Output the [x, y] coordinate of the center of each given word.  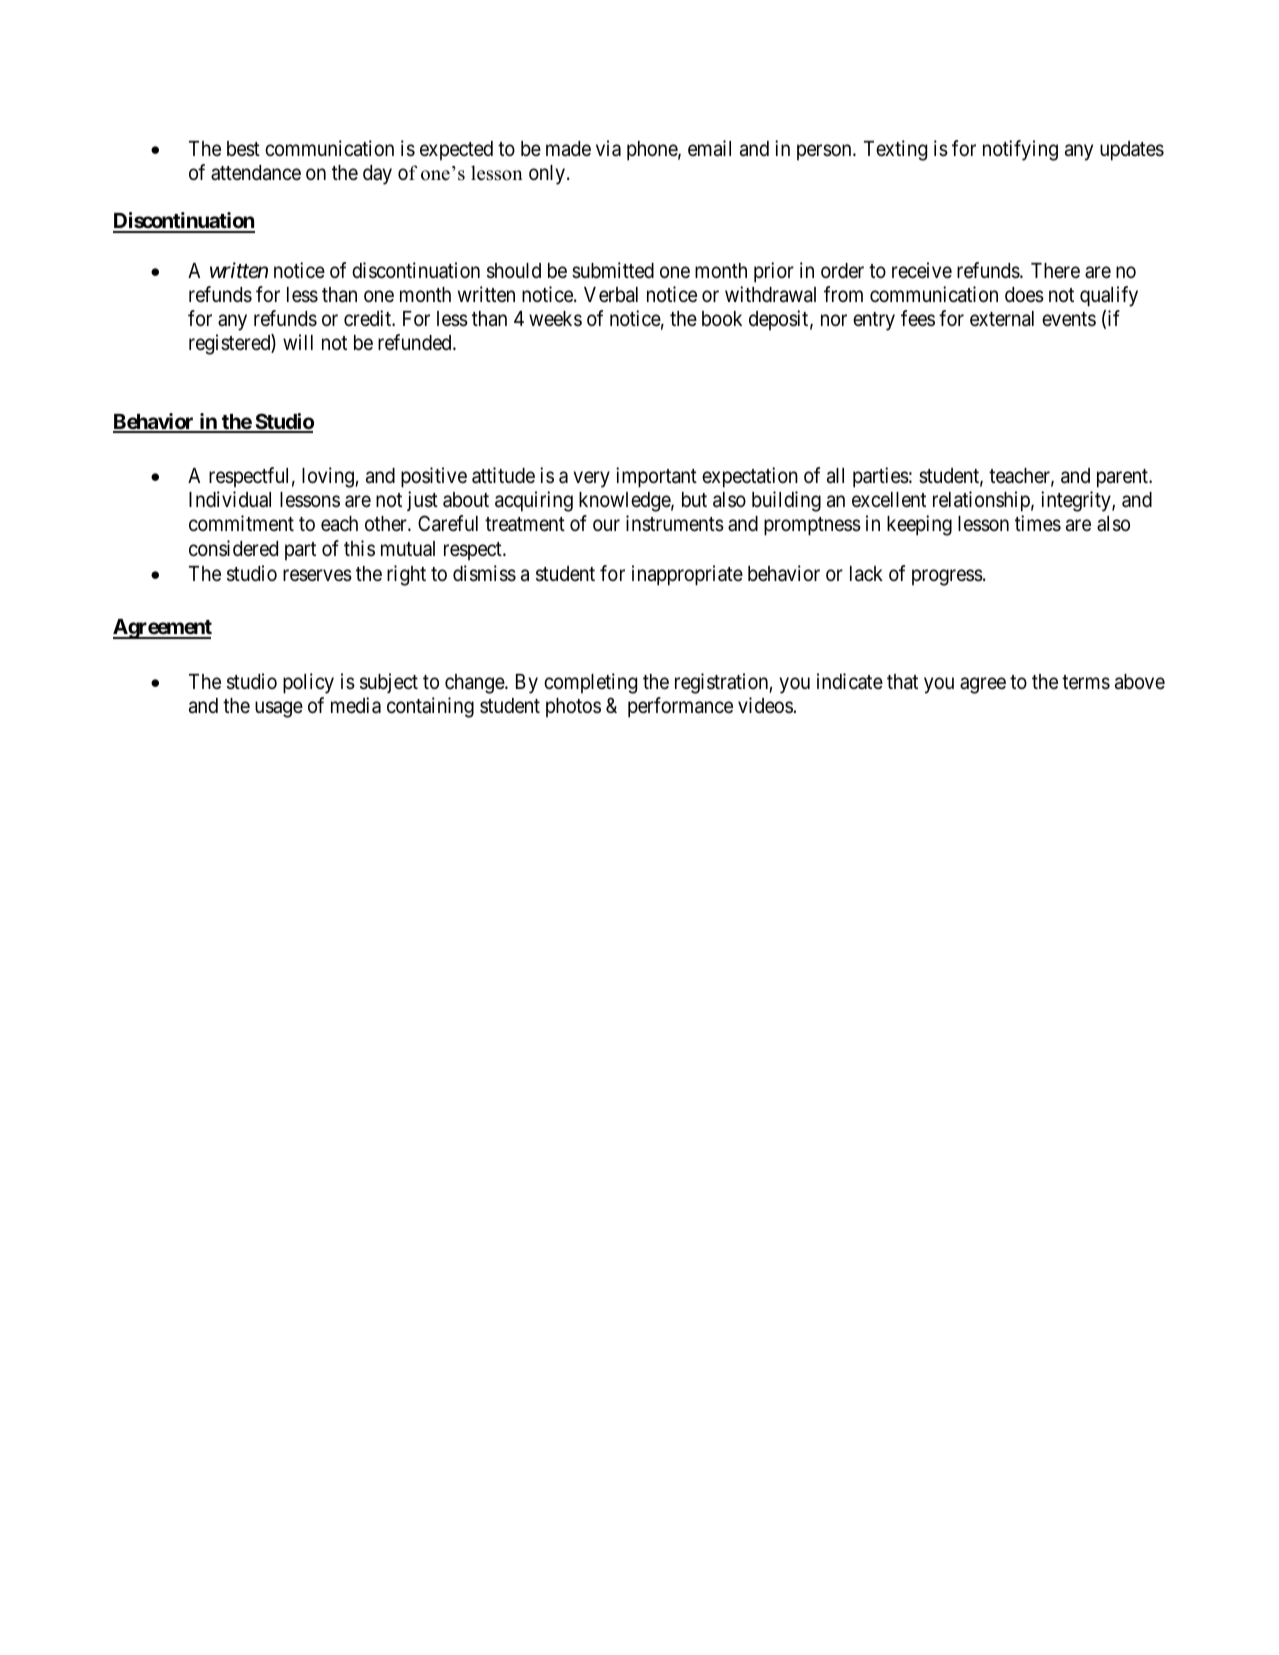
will [298, 342]
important [656, 477]
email [709, 148]
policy [308, 683]
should [514, 271]
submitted [613, 270]
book [722, 319]
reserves [317, 576]
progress [947, 578]
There [1055, 271]
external [1002, 319]
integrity [1077, 501]
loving [329, 477]
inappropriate [687, 575]
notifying [1020, 150]
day [377, 175]
